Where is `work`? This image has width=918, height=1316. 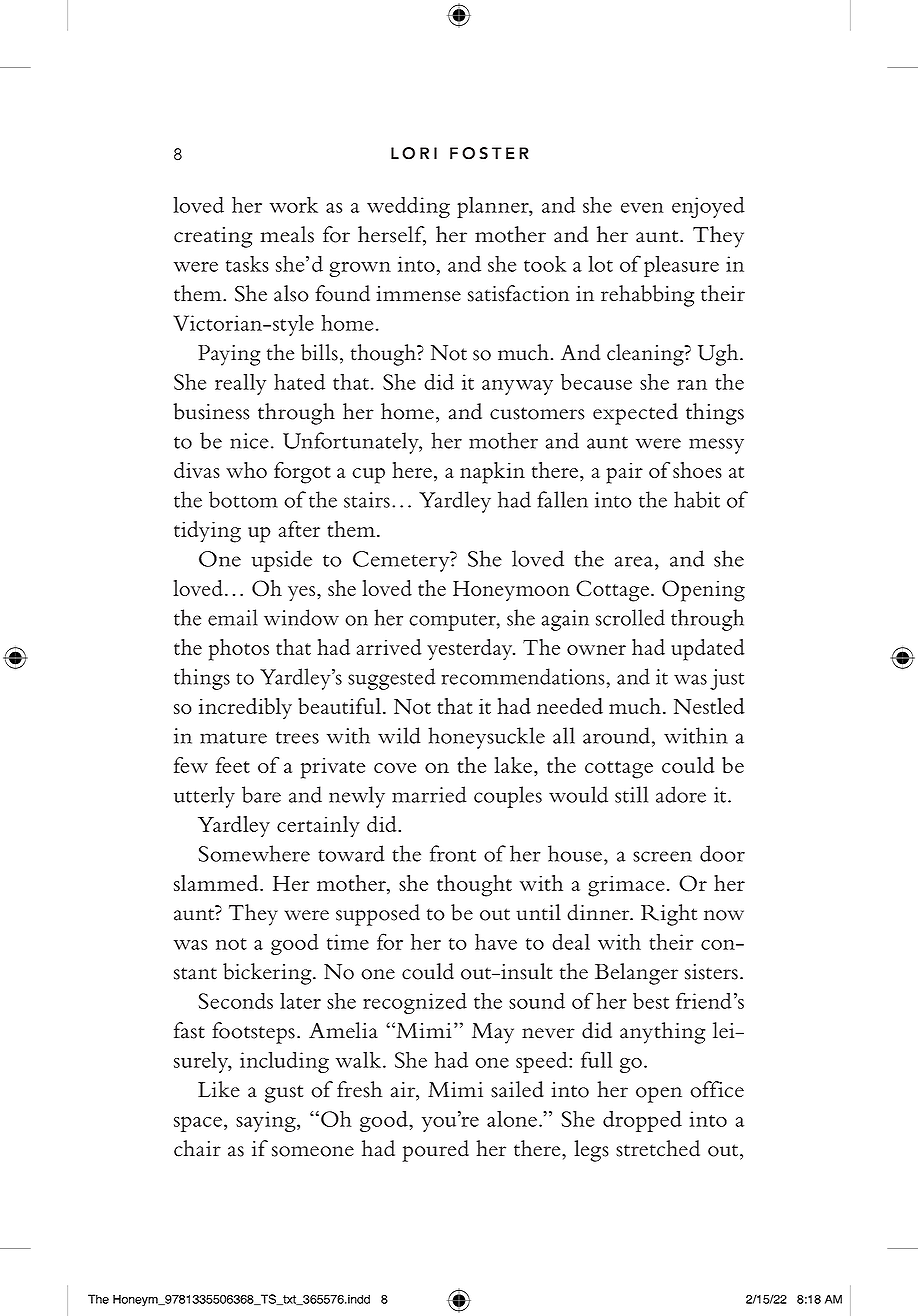 work is located at coordinates (294, 204).
